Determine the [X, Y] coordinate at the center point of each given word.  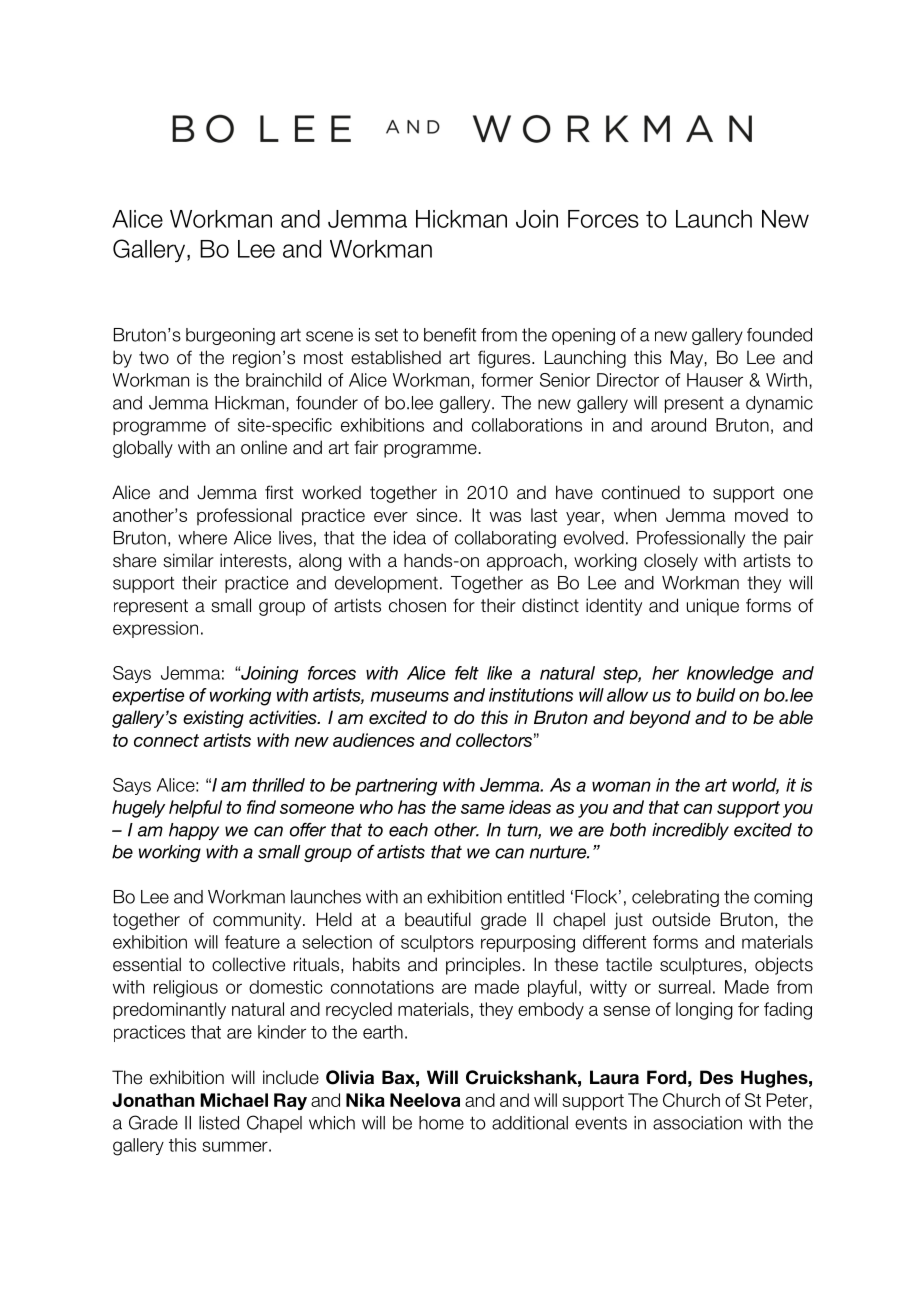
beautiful [438, 919]
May [686, 359]
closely [671, 562]
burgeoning [230, 336]
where [202, 538]
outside [681, 919]
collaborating [505, 539]
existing [213, 719]
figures [505, 359]
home [441, 1123]
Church [691, 1100]
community [258, 921]
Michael [234, 1100]
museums [410, 696]
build [715, 695]
